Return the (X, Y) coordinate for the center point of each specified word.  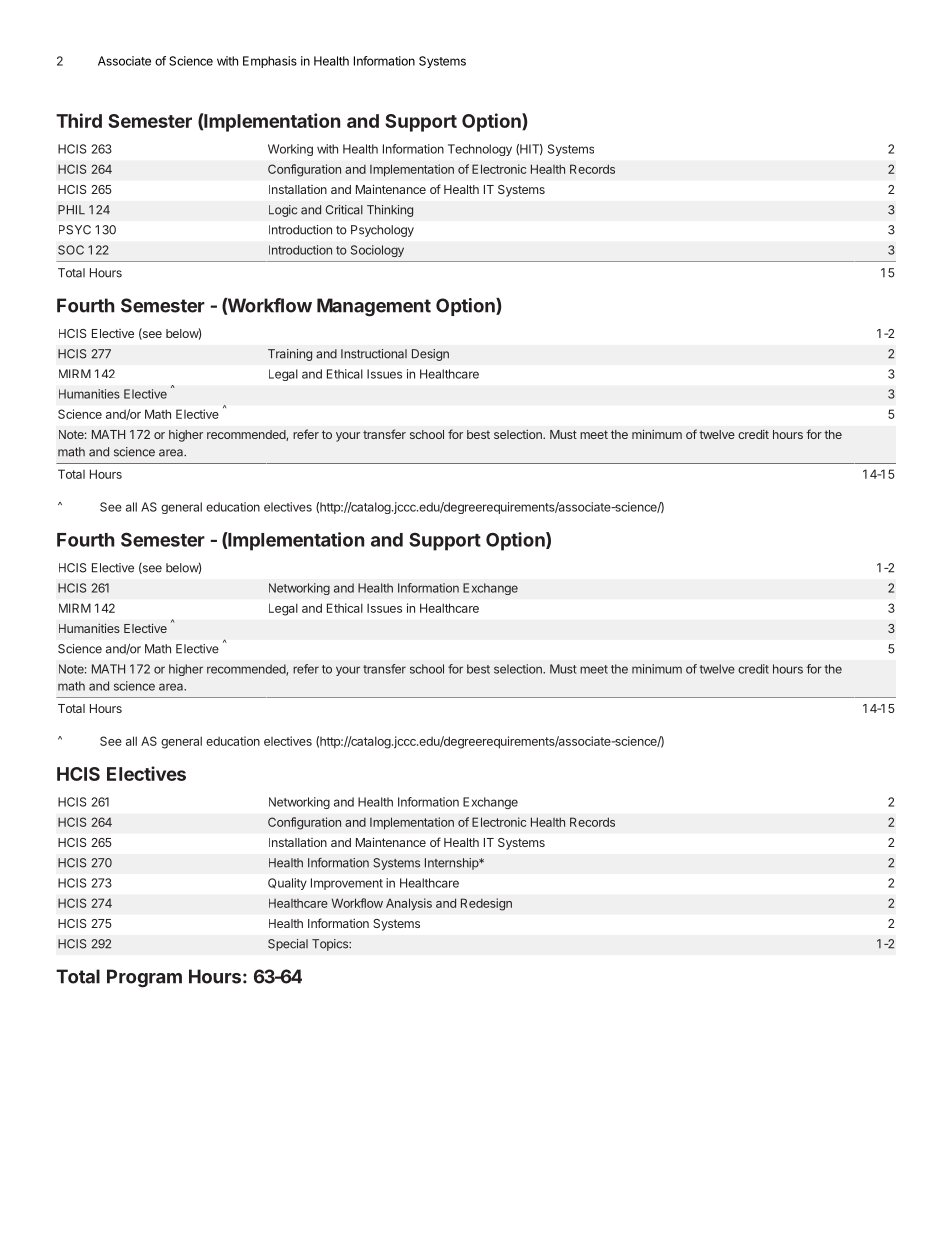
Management (374, 307)
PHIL (71, 210)
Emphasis (270, 62)
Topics (331, 945)
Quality (287, 884)
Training (290, 355)
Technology (480, 150)
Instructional (374, 354)
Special (288, 945)
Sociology (377, 251)
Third (79, 120)
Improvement (347, 884)
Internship (452, 864)
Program (144, 978)
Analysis (409, 904)
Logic (283, 211)
